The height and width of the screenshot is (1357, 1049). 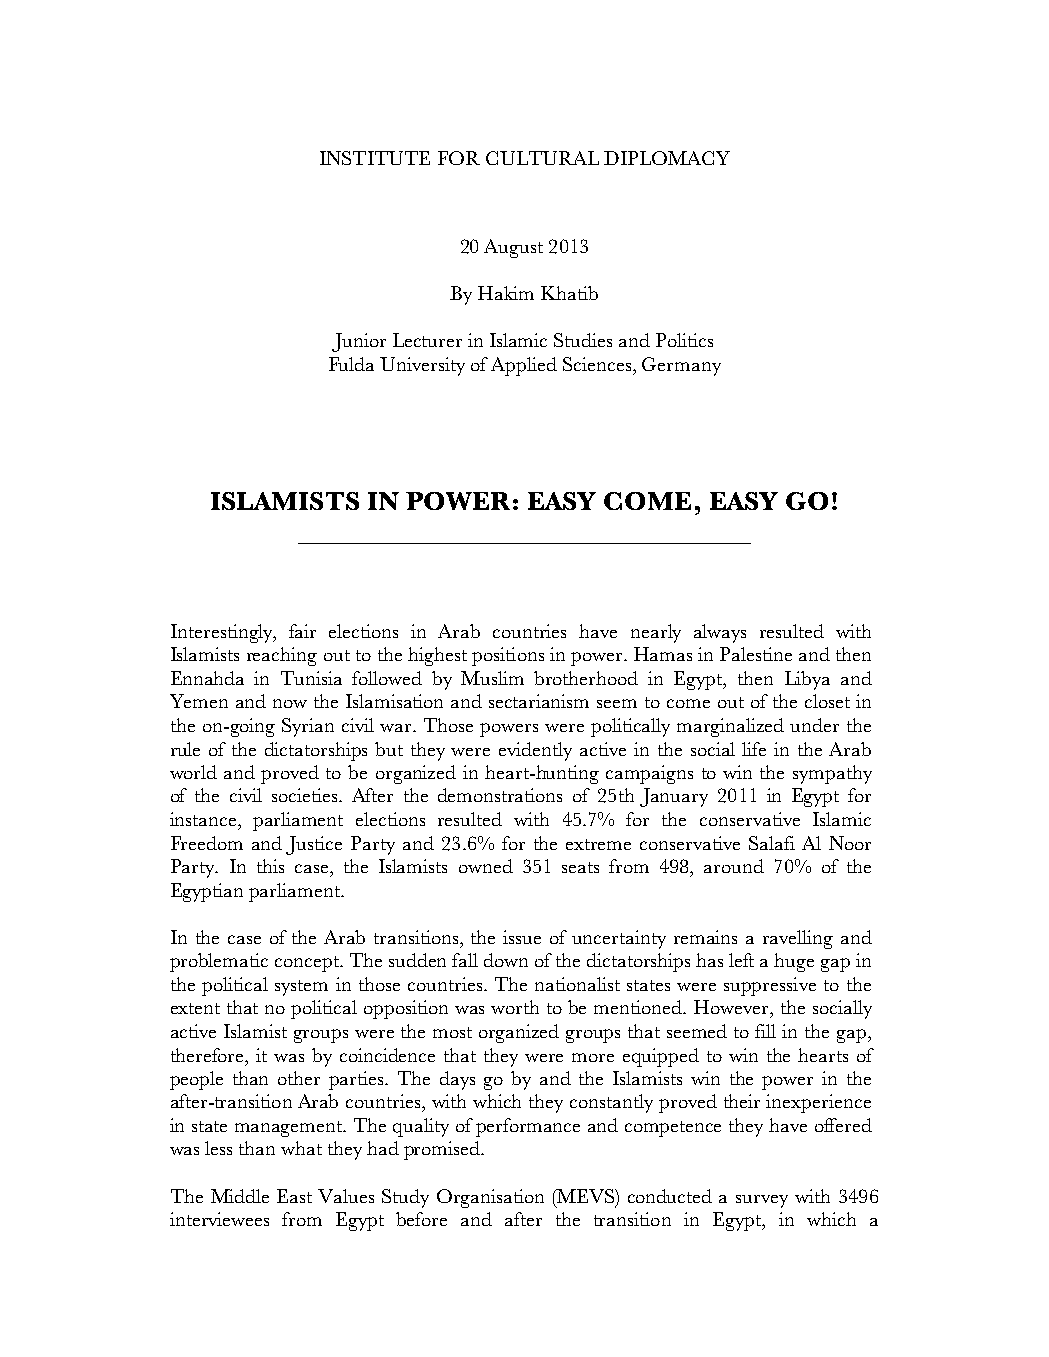 What do you see at coordinates (240, 1196) in the screenshot?
I see `Middle` at bounding box center [240, 1196].
